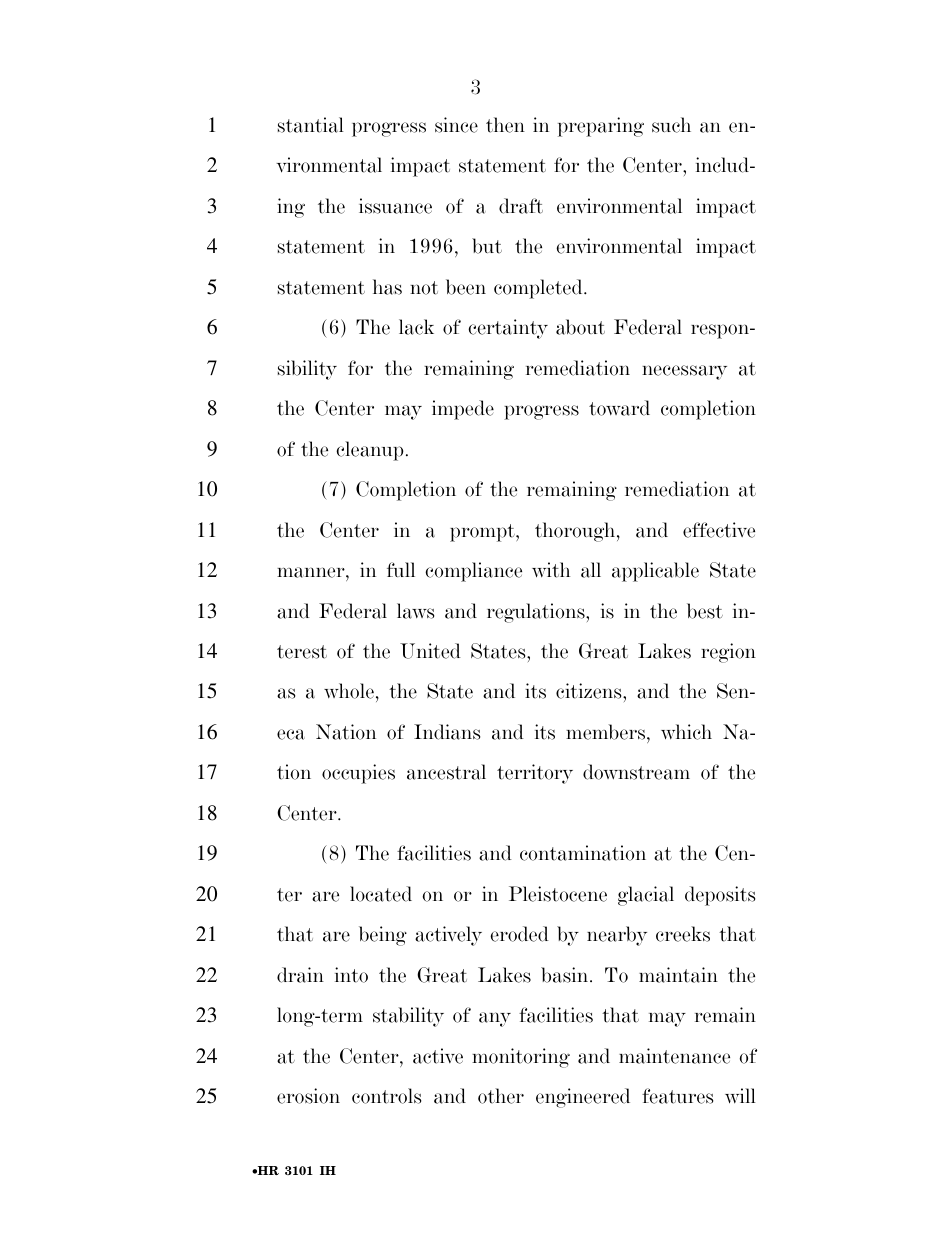 This page has width=952, height=1233. Describe the element at coordinates (686, 732) in the page. I see `which` at that location.
